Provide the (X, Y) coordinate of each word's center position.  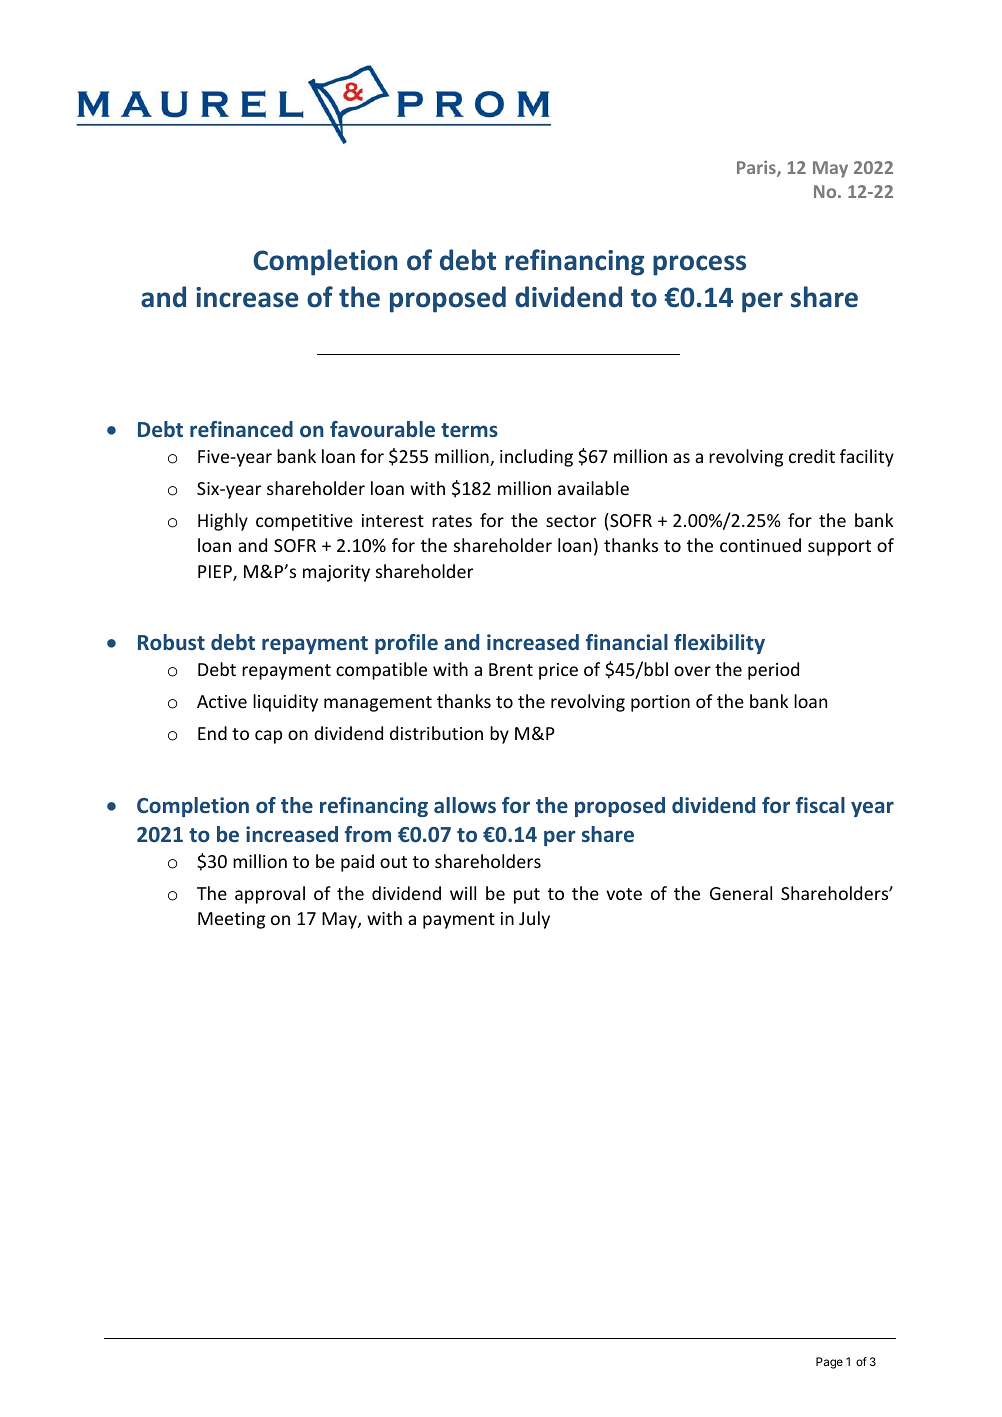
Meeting (231, 920)
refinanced (241, 429)
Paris (757, 169)
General (741, 893)
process (699, 265)
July (534, 920)
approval (270, 895)
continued (760, 545)
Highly (223, 522)
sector (571, 521)
